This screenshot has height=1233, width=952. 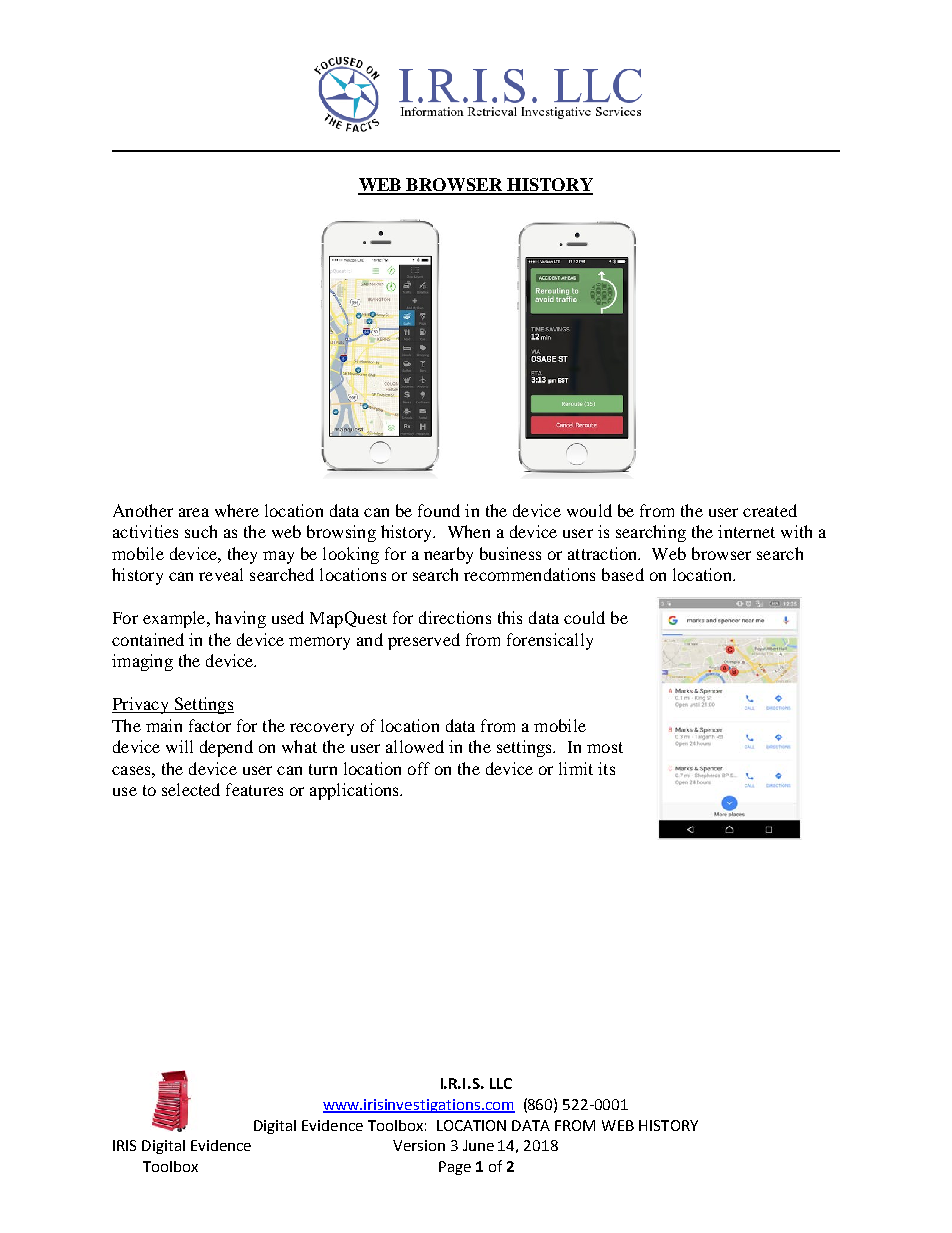 What do you see at coordinates (501, 1083) in the screenshot?
I see `LLC` at bounding box center [501, 1083].
